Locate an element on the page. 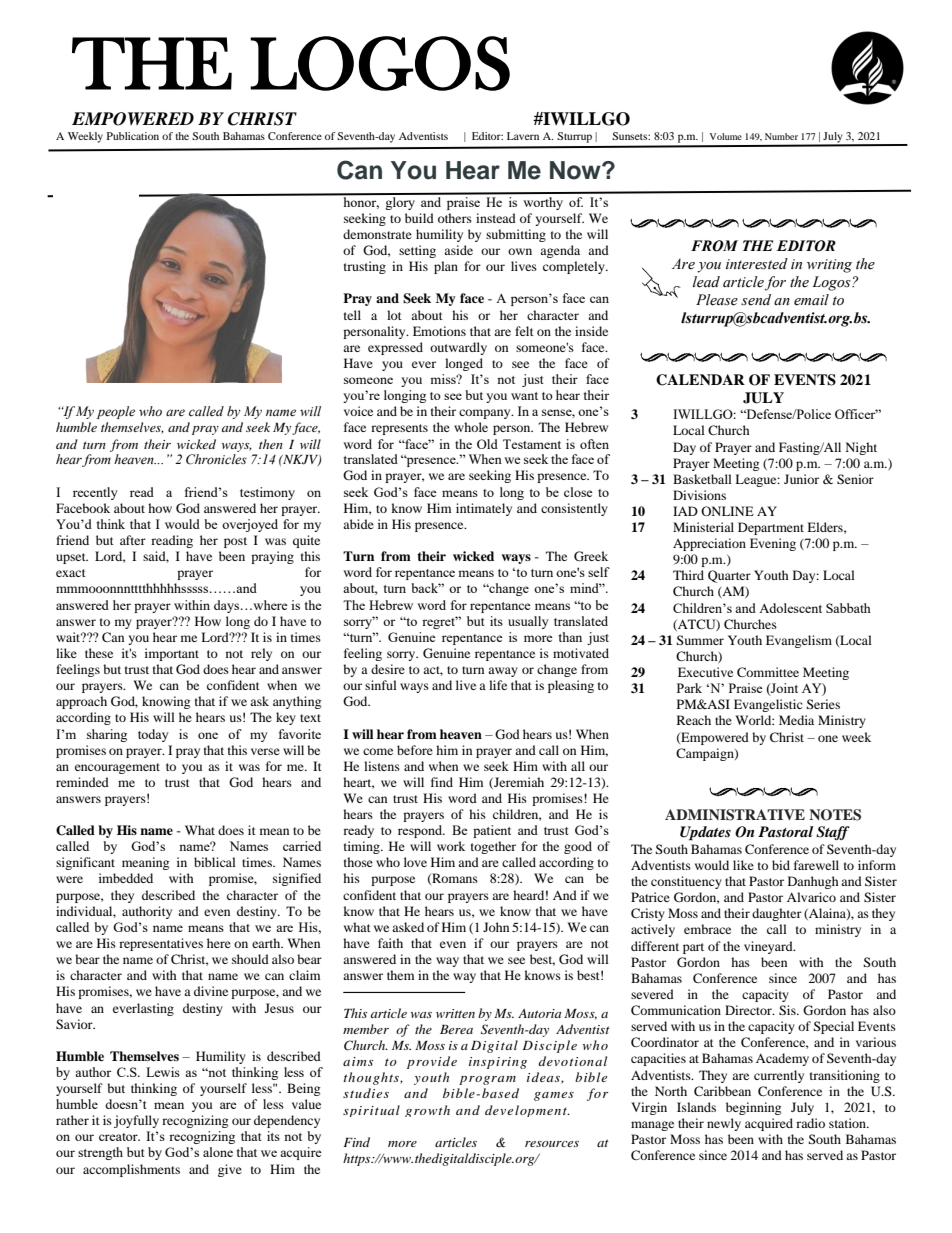  growth is located at coordinates (427, 1111).
